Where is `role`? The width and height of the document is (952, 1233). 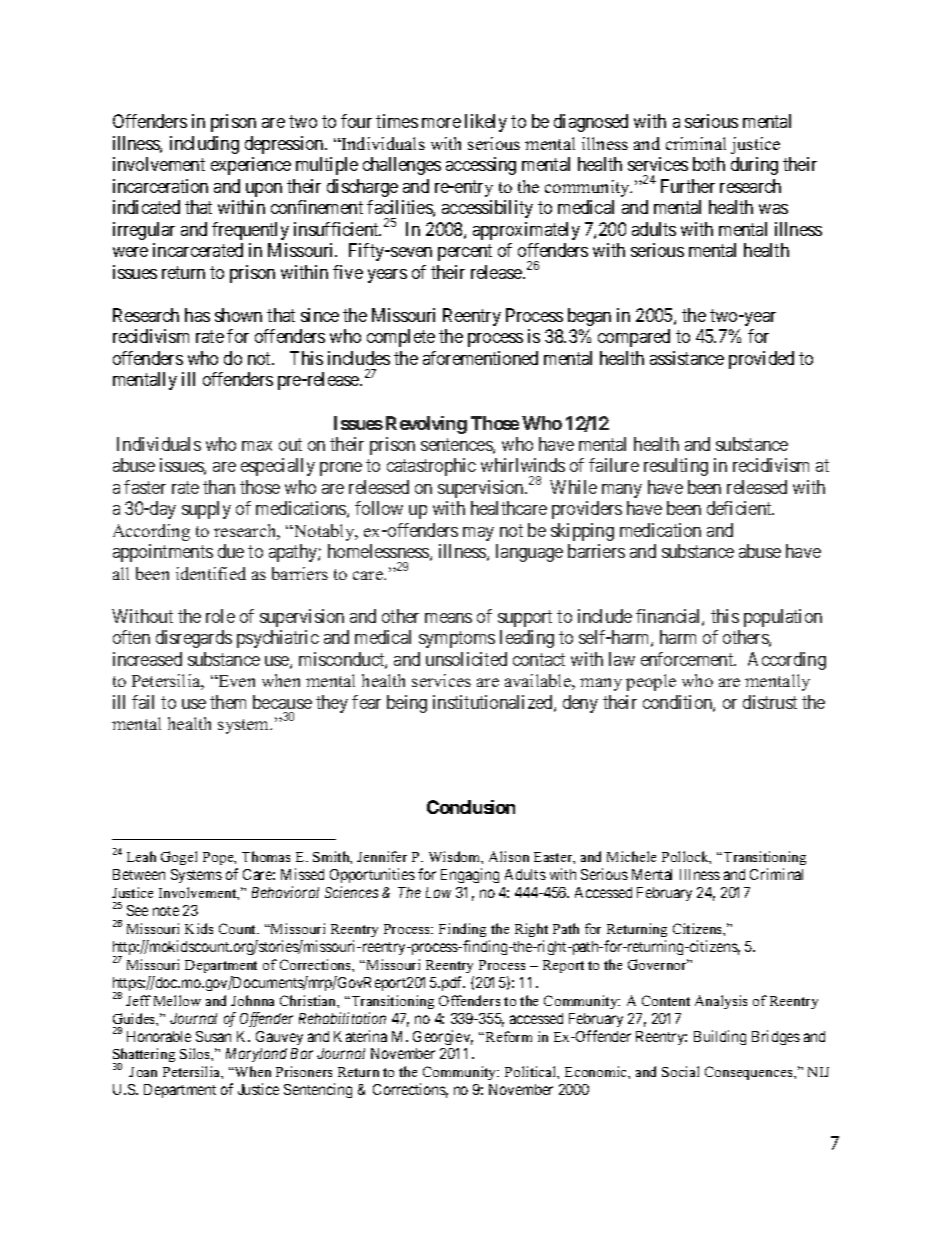 role is located at coordinates (220, 616).
